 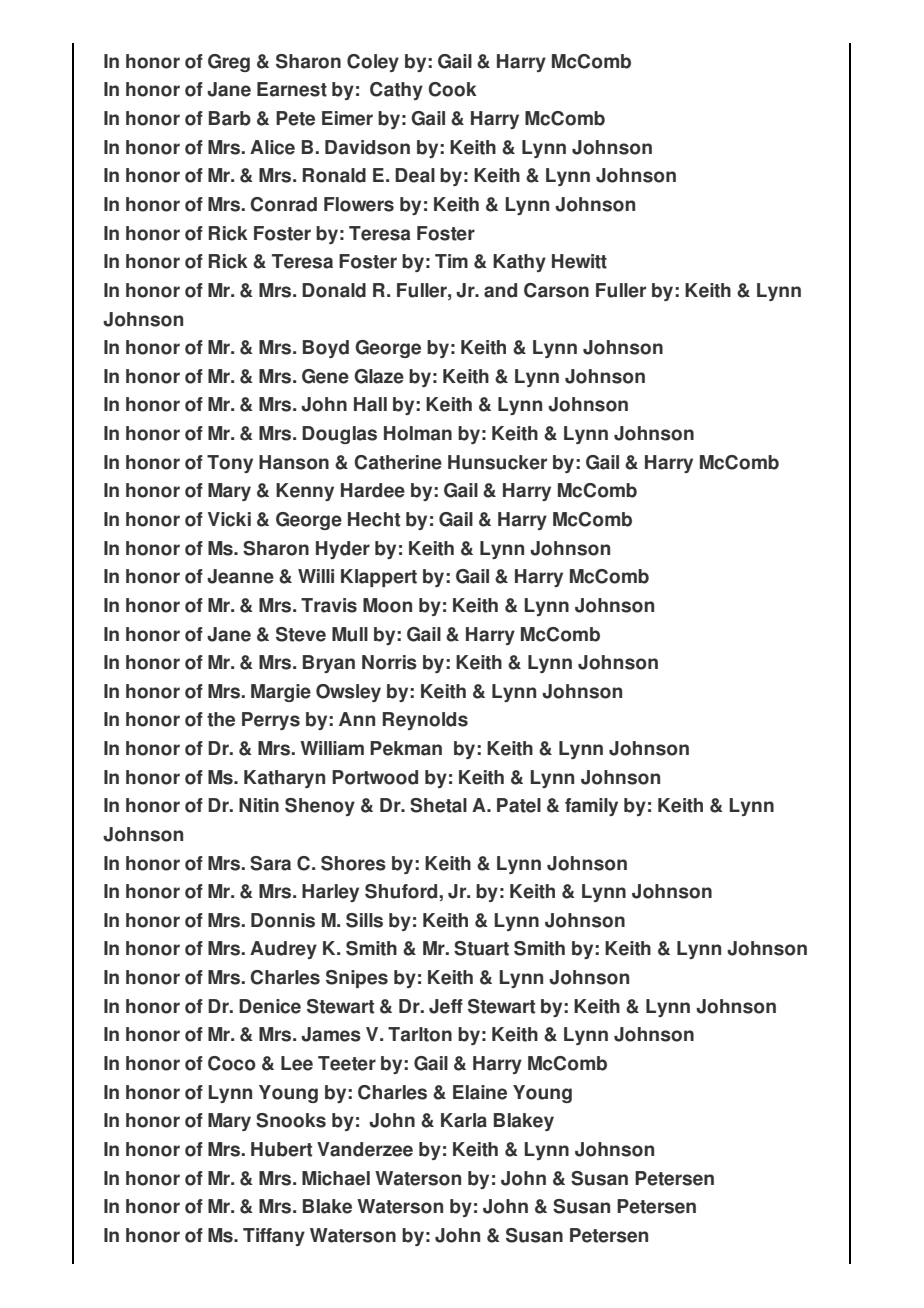 What do you see at coordinates (464, 1120) in the screenshot?
I see `Karla` at bounding box center [464, 1120].
